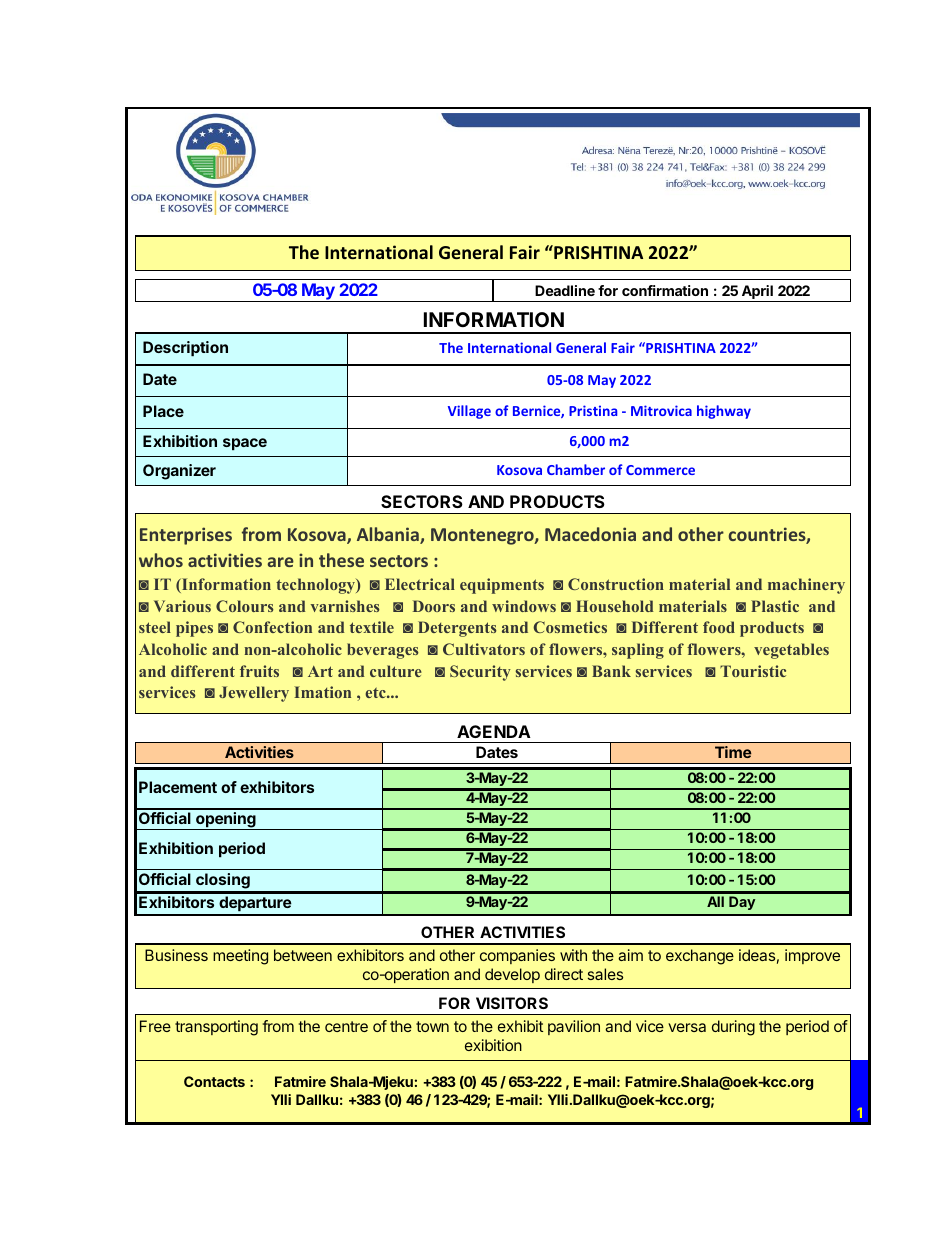 This image has width=952, height=1233. What do you see at coordinates (791, 651) in the image?
I see `vegetables` at bounding box center [791, 651].
